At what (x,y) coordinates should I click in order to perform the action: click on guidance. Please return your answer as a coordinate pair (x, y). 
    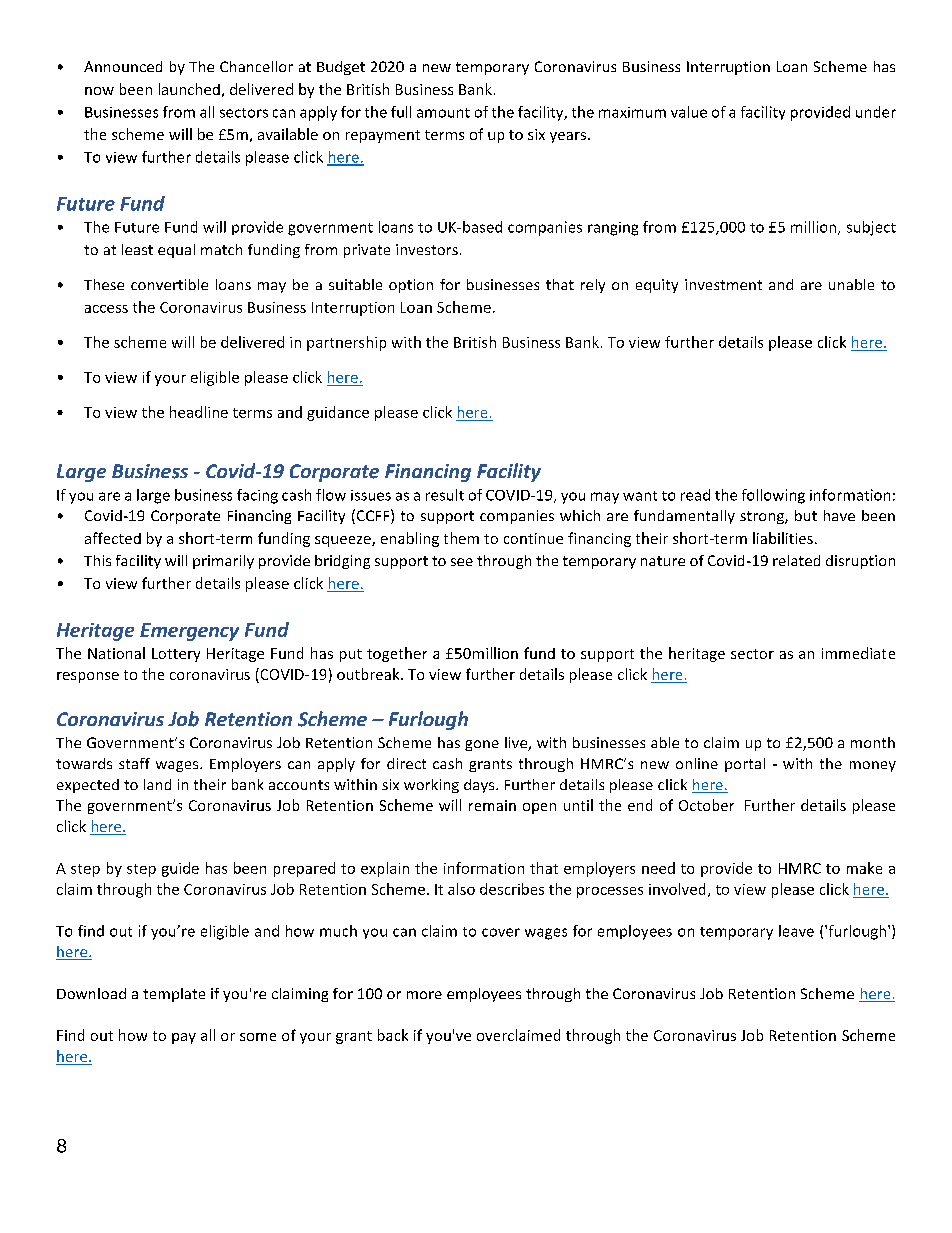
    Looking at the image, I should click on (338, 413).
